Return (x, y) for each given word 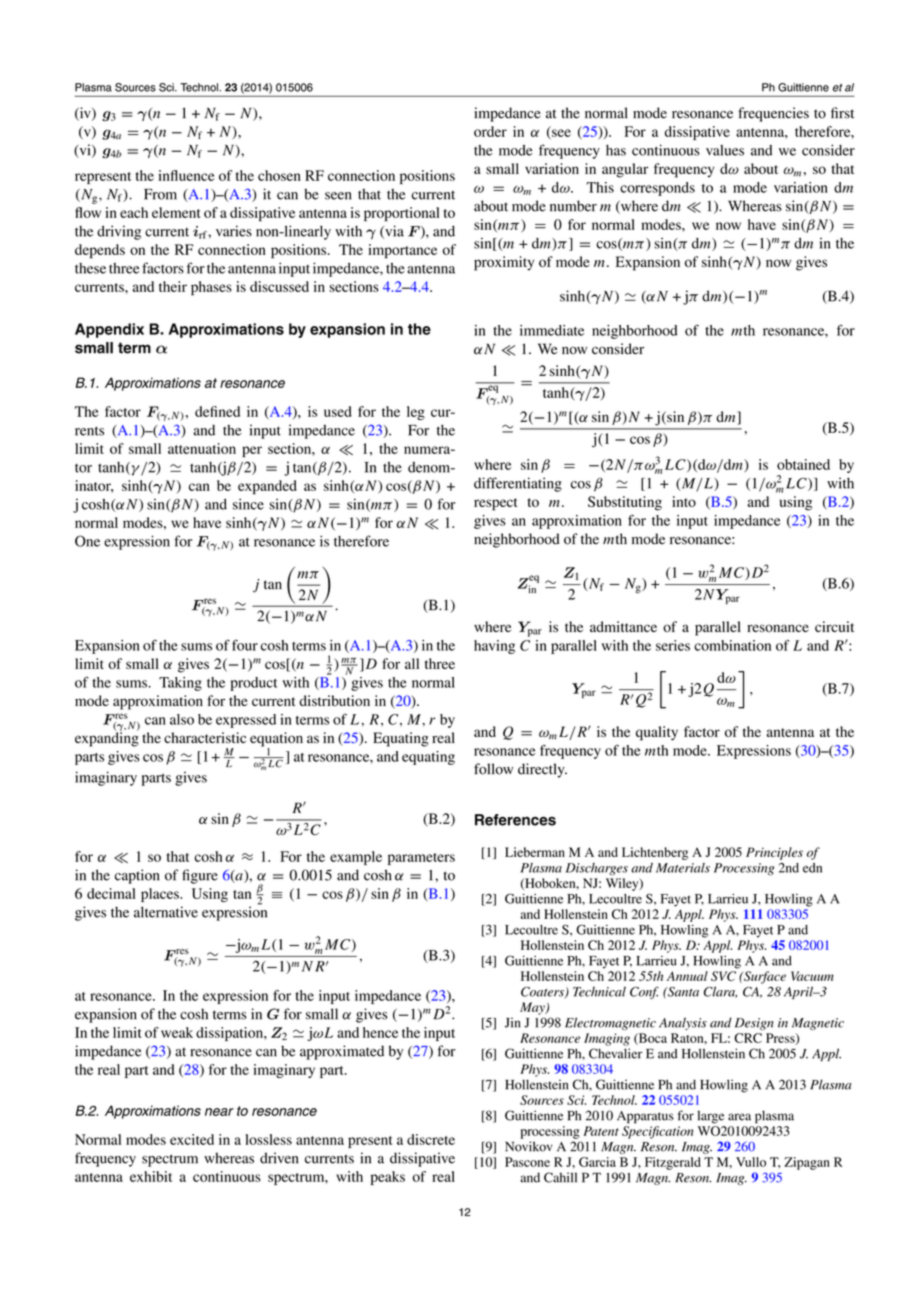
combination (732, 645)
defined (217, 411)
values (725, 150)
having (494, 647)
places (161, 895)
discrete (431, 1139)
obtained (803, 464)
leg (416, 413)
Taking (180, 684)
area (739, 1117)
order (490, 131)
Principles (774, 853)
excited (192, 1139)
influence (186, 175)
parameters (421, 859)
